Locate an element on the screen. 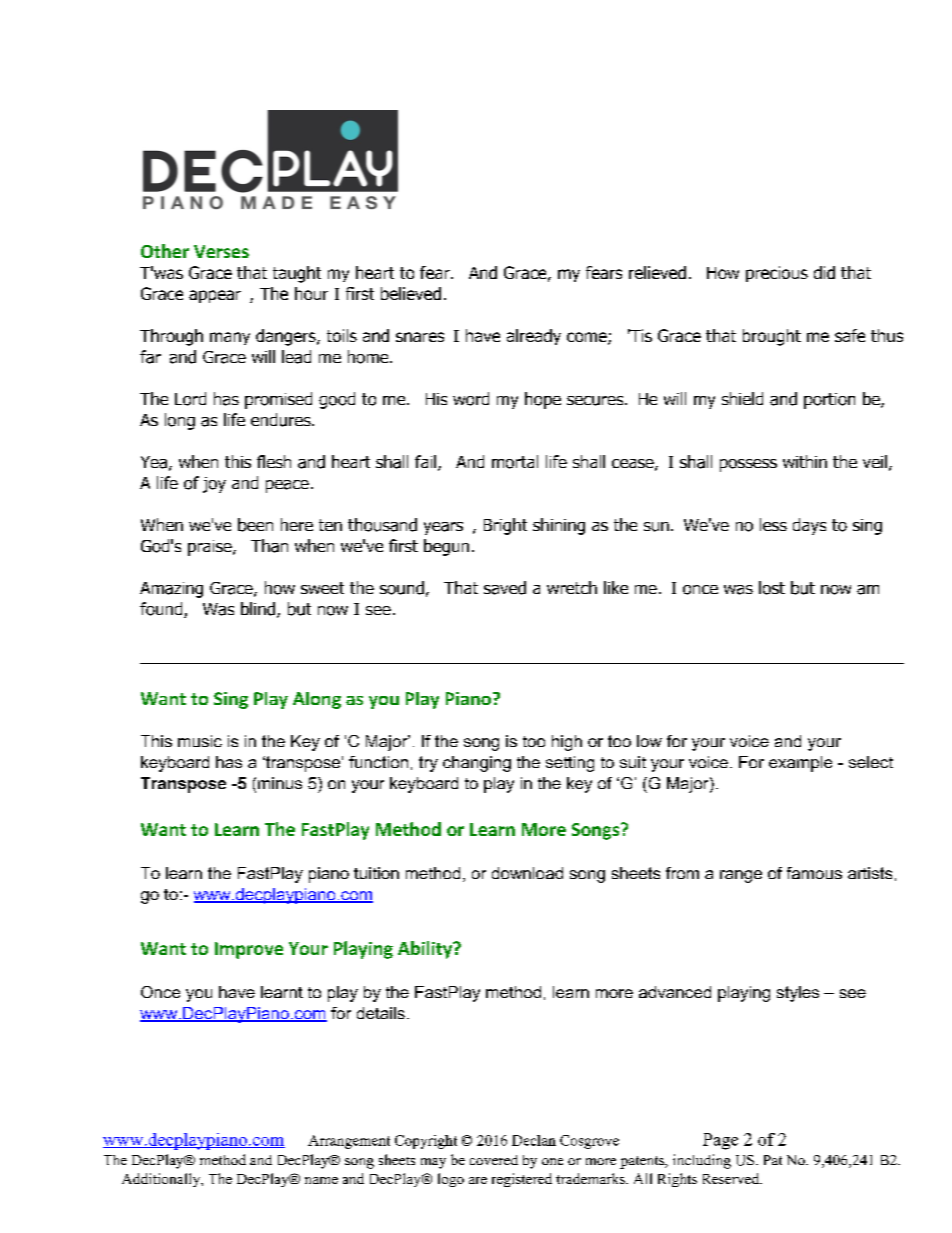 This screenshot has height=1233, width=952. saved is located at coordinates (505, 588).
